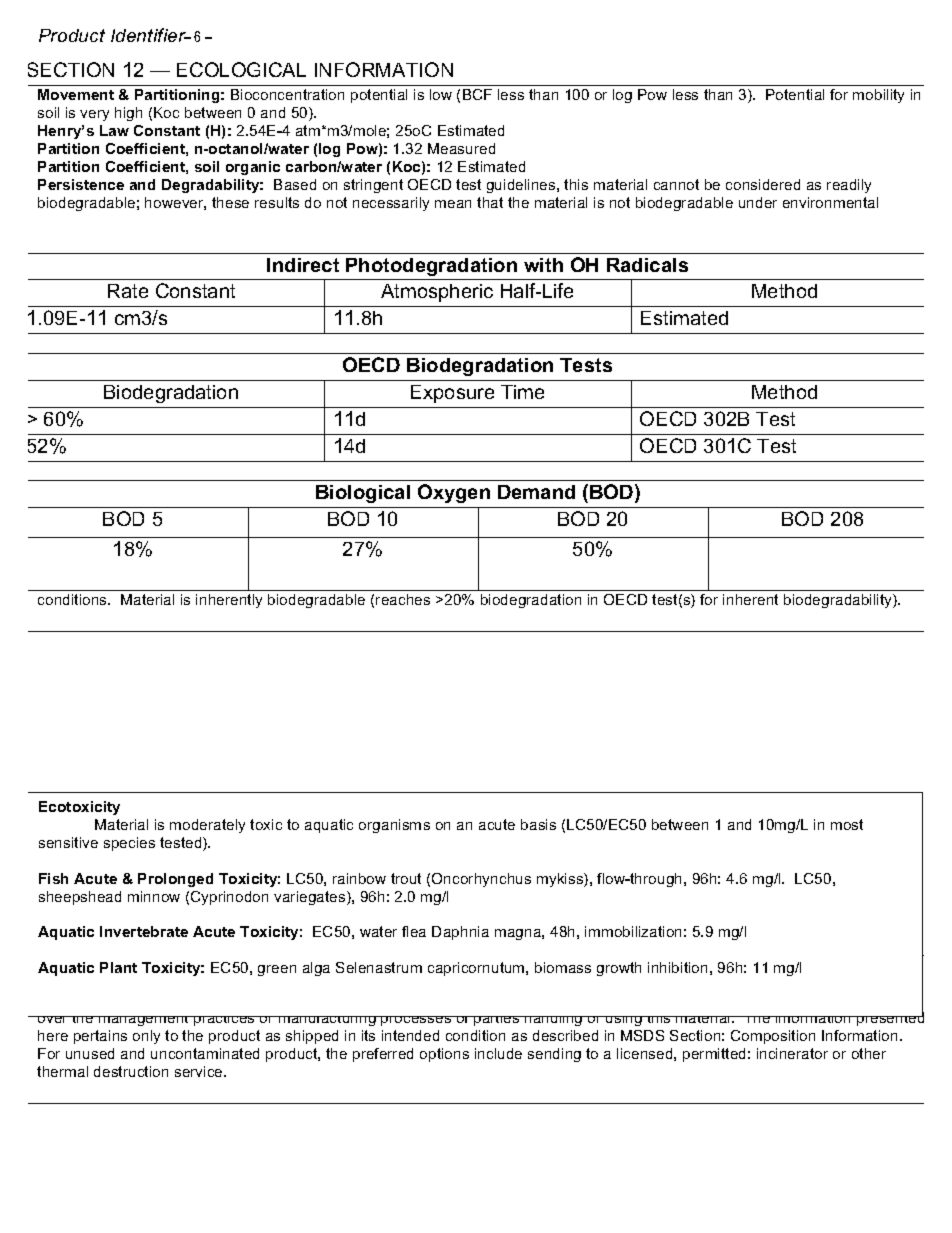 The width and height of the screenshot is (952, 1233). What do you see at coordinates (847, 824) in the screenshot?
I see `most` at bounding box center [847, 824].
